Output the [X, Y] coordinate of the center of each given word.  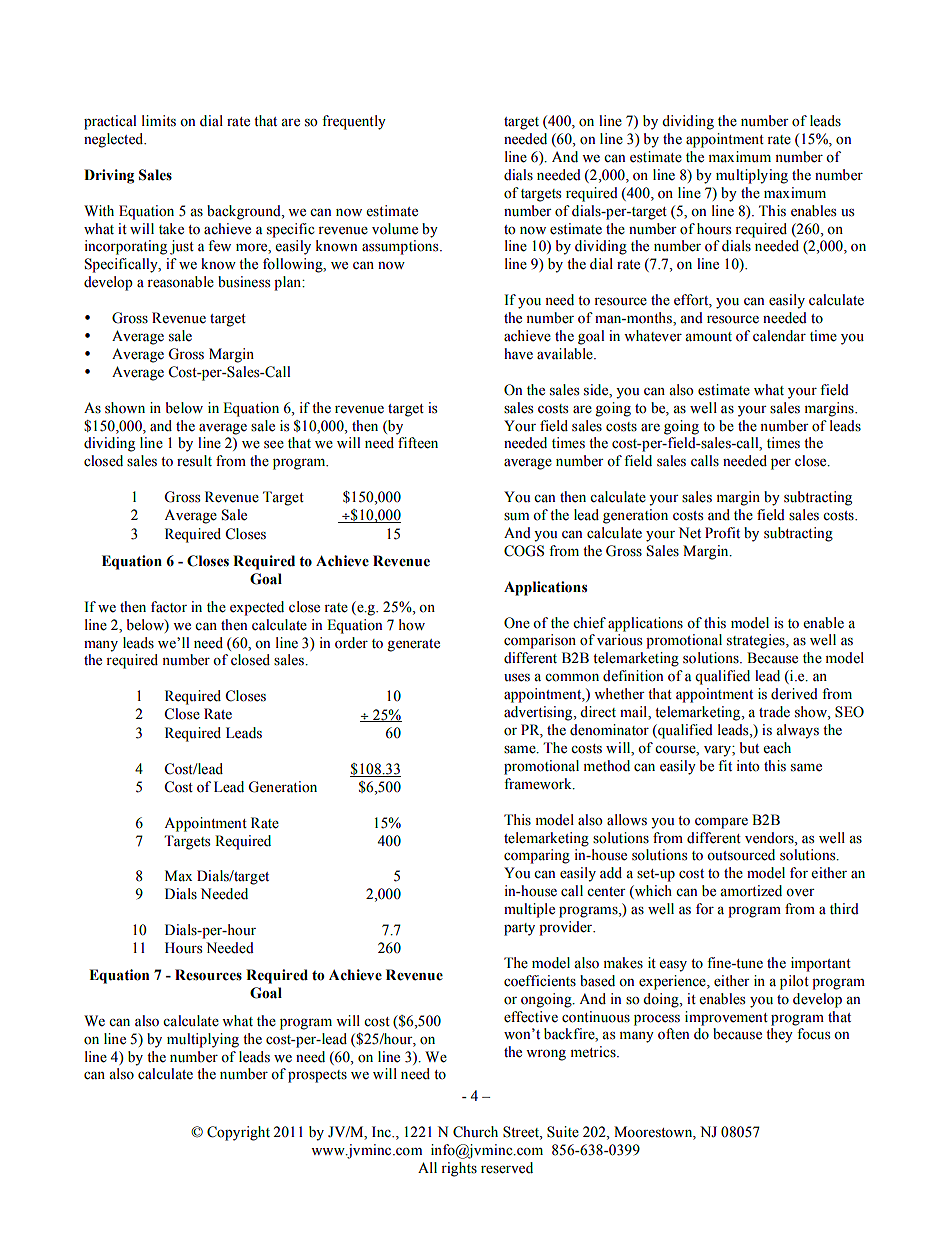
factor [169, 607]
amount [708, 337]
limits [159, 121]
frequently [354, 122]
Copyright [238, 1133]
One [517, 623]
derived [794, 694]
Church [475, 1132]
